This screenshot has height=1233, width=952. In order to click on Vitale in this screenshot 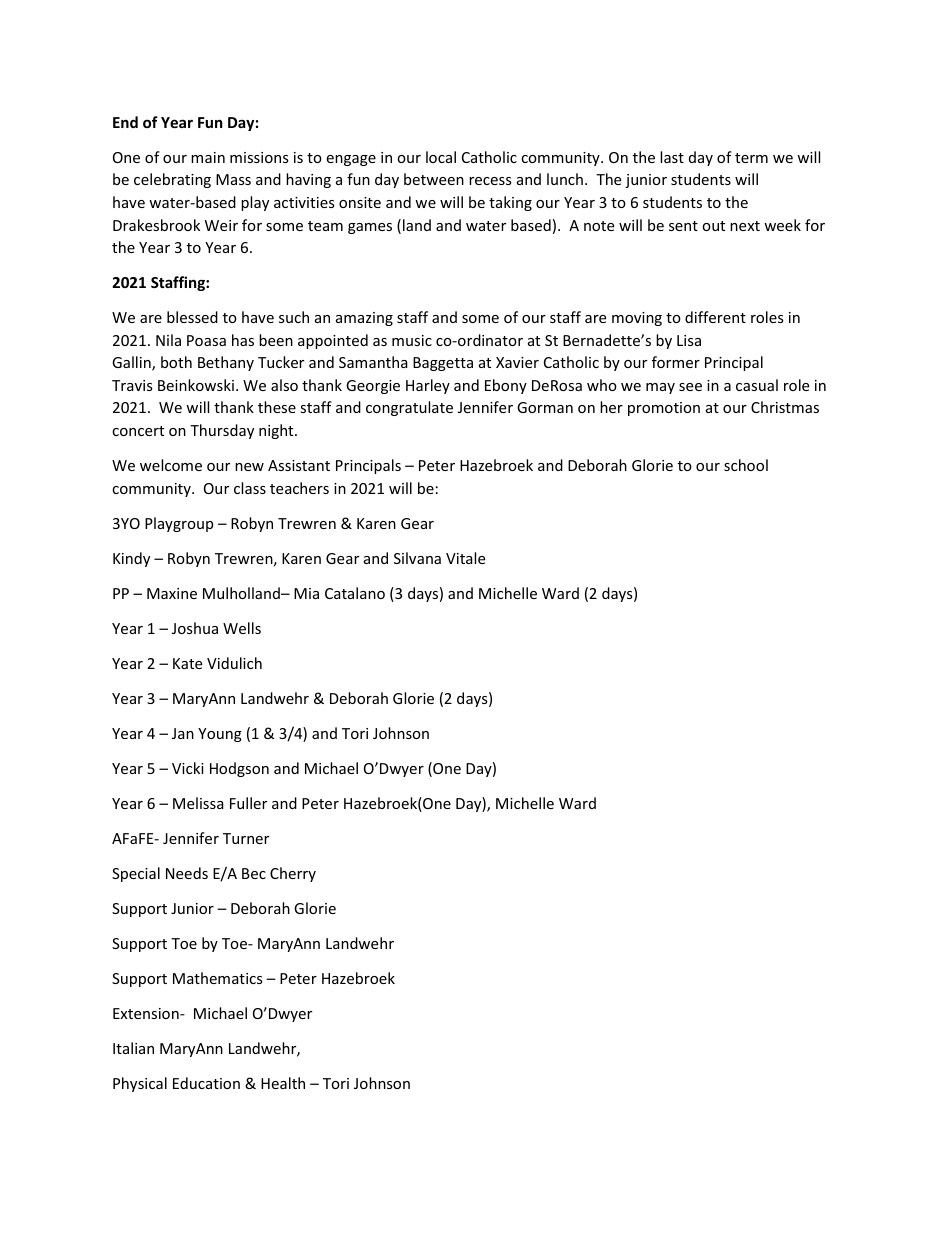, I will do `click(465, 558)`.
